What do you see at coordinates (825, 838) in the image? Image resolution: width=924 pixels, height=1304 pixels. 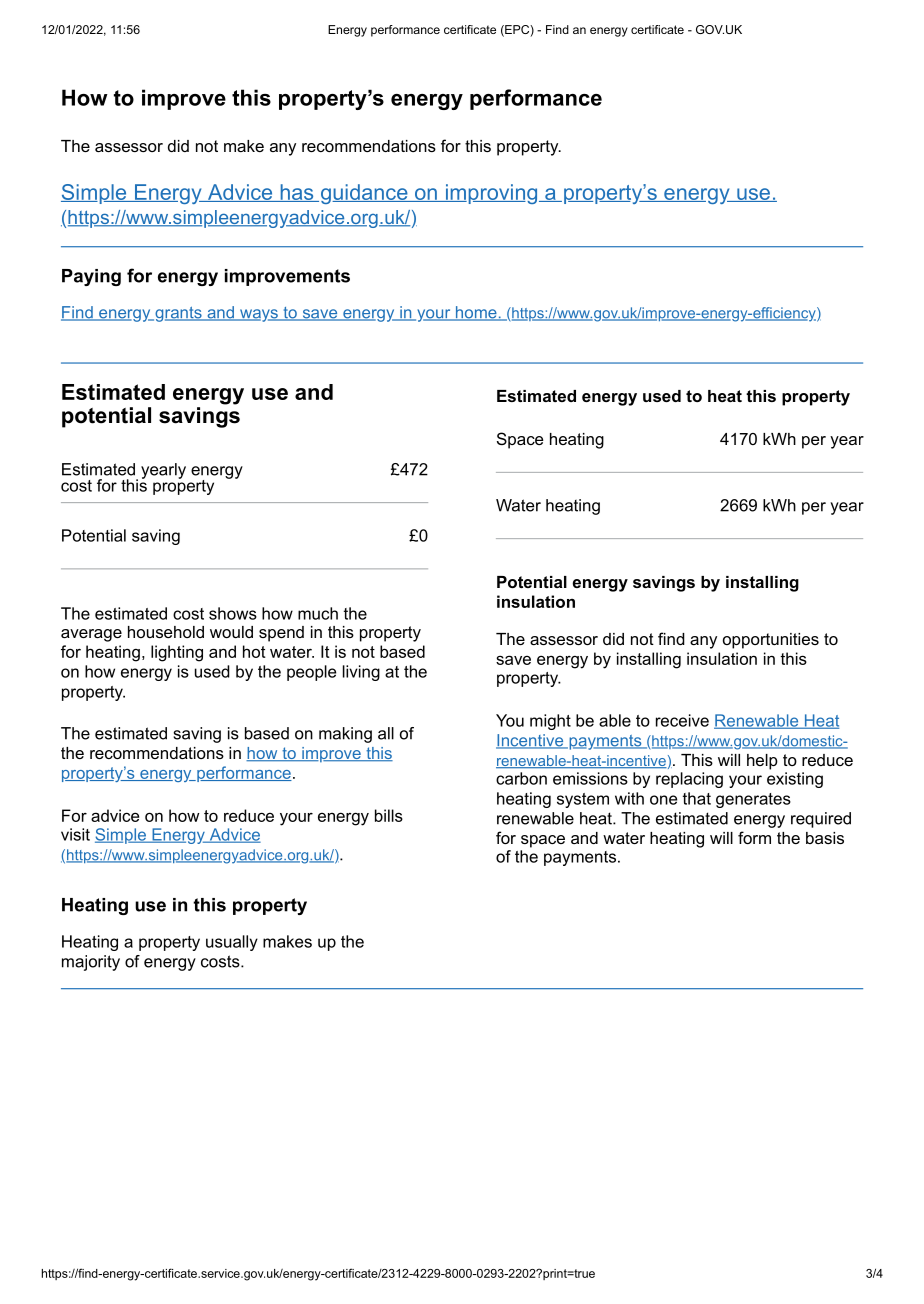 I see `basis` at bounding box center [825, 838].
